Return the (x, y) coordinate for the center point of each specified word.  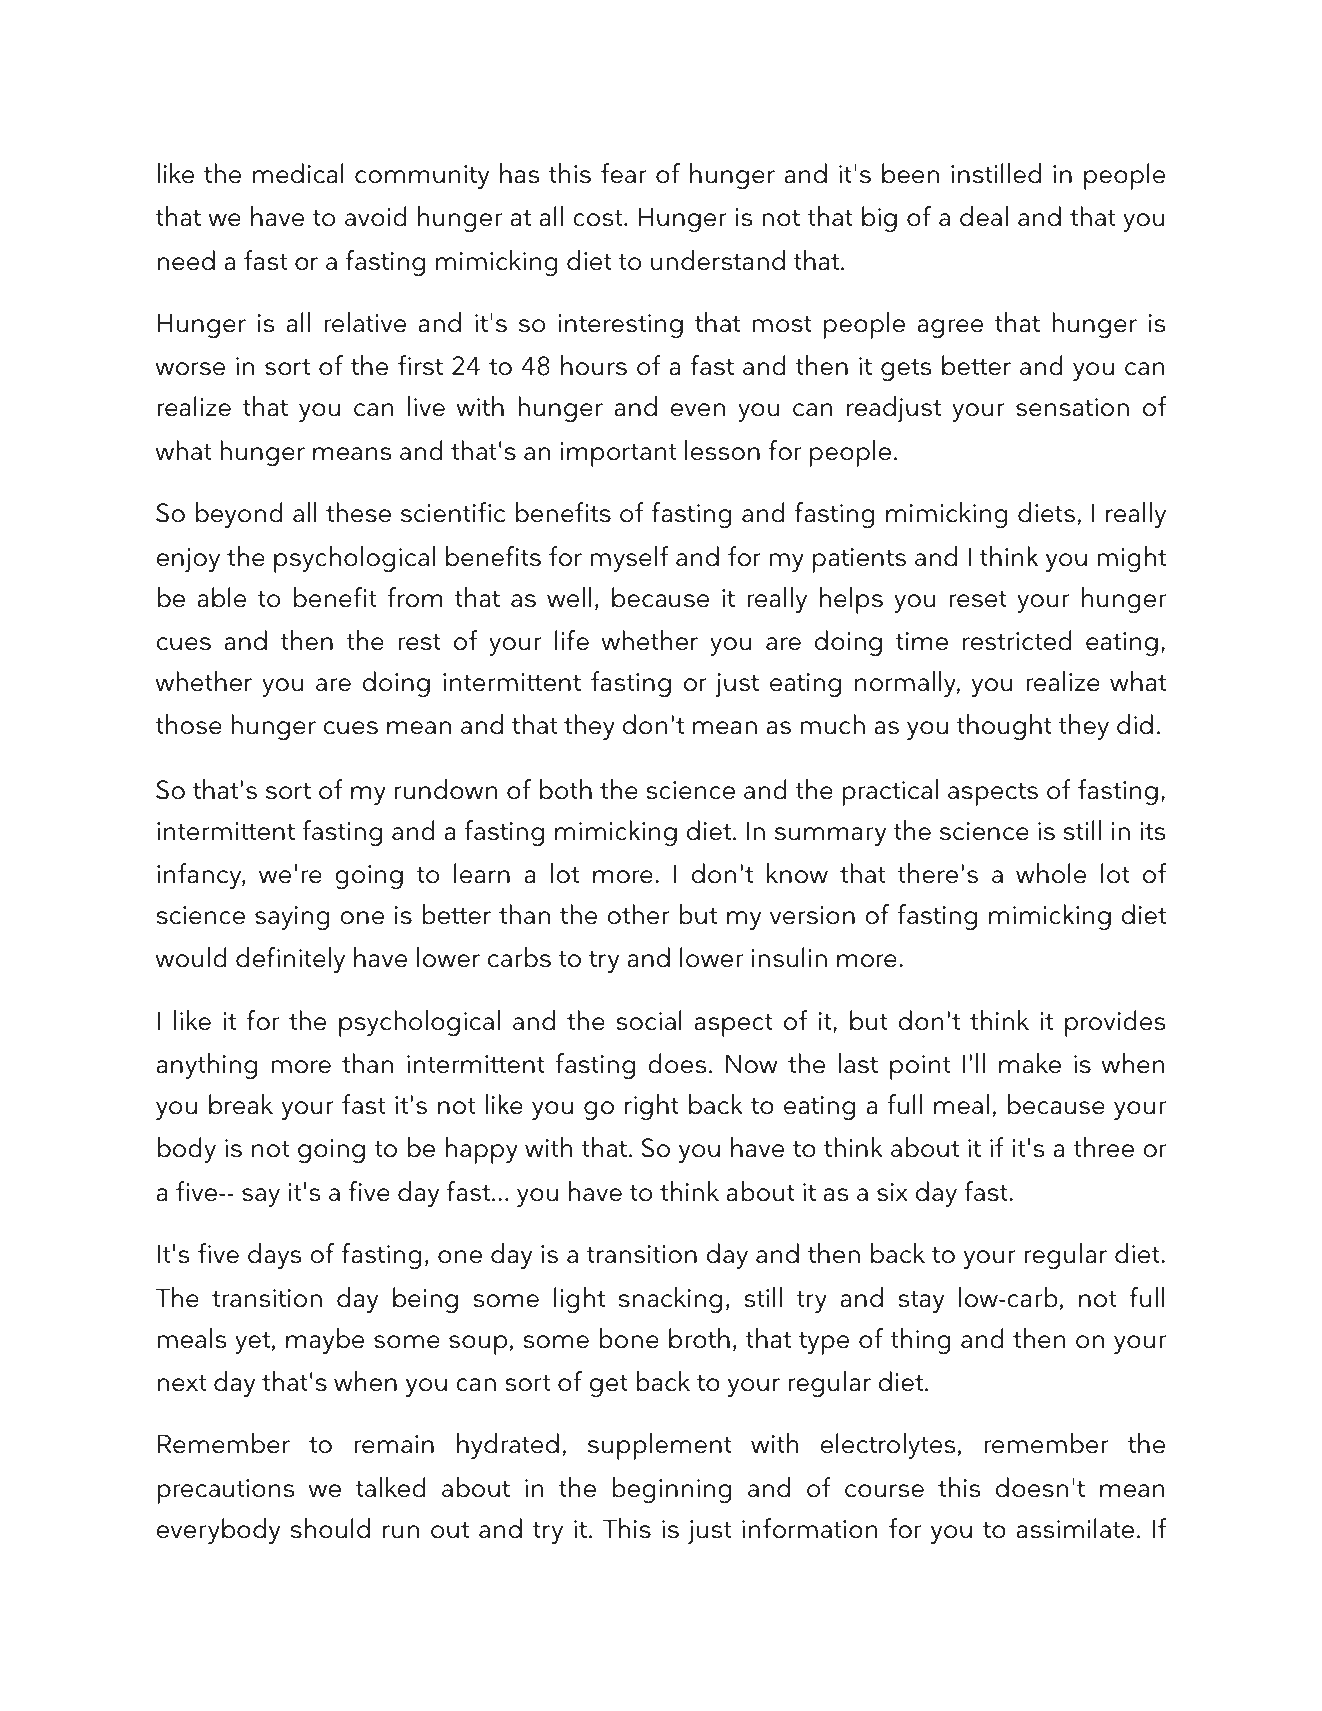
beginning (672, 1490)
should (330, 1528)
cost (599, 218)
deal (984, 216)
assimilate (1075, 1528)
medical (298, 173)
